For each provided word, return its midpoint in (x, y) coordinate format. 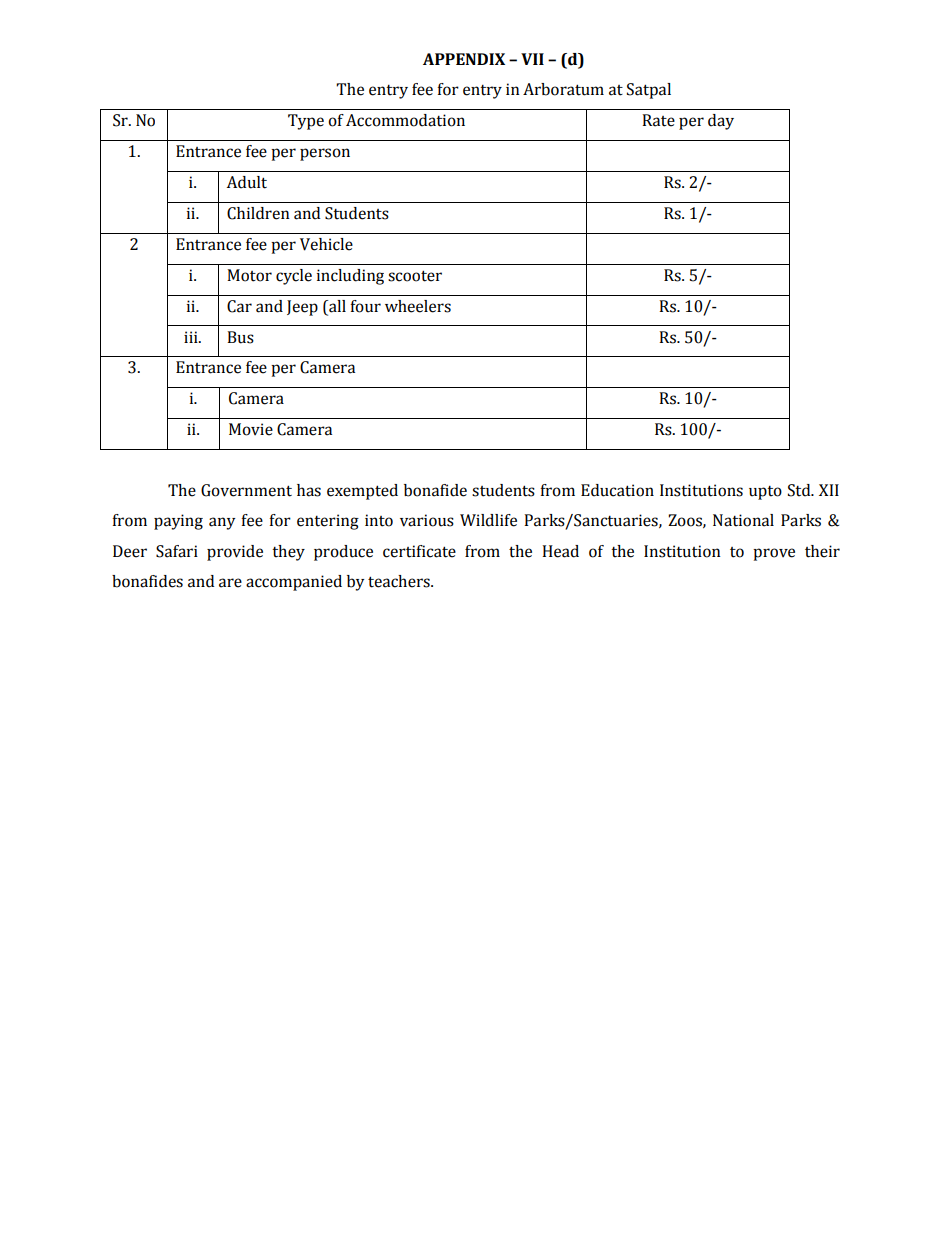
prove (774, 554)
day (721, 122)
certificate (419, 551)
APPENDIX (464, 59)
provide (235, 553)
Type (306, 122)
